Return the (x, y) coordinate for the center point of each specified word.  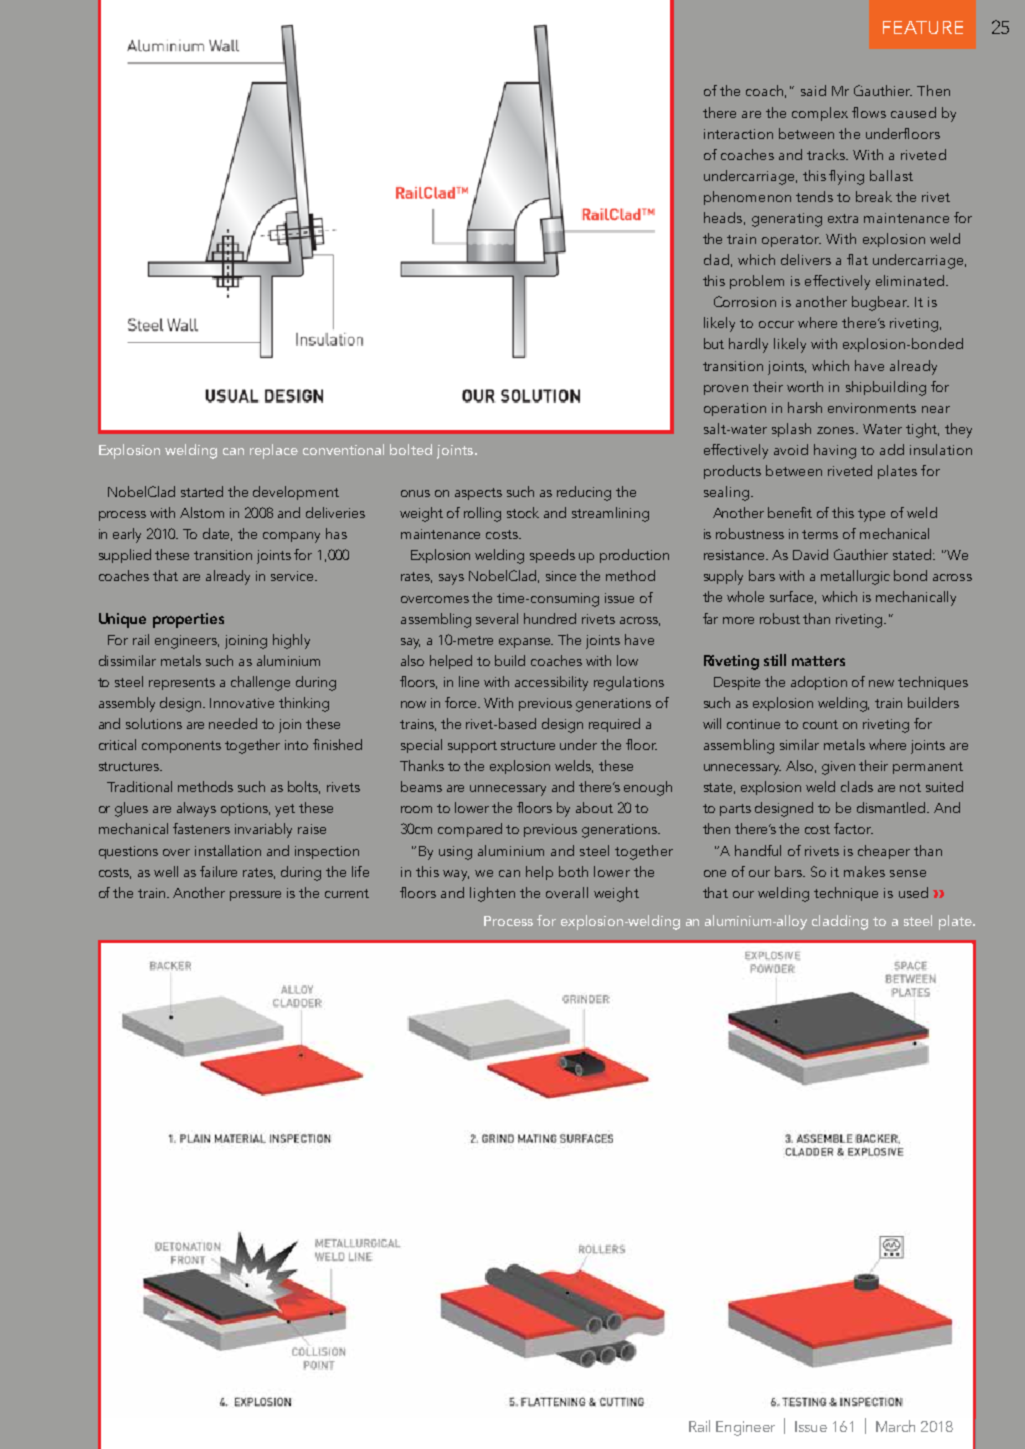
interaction (738, 134)
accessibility (551, 683)
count (820, 724)
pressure (255, 896)
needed (233, 723)
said (813, 90)
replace (274, 451)
